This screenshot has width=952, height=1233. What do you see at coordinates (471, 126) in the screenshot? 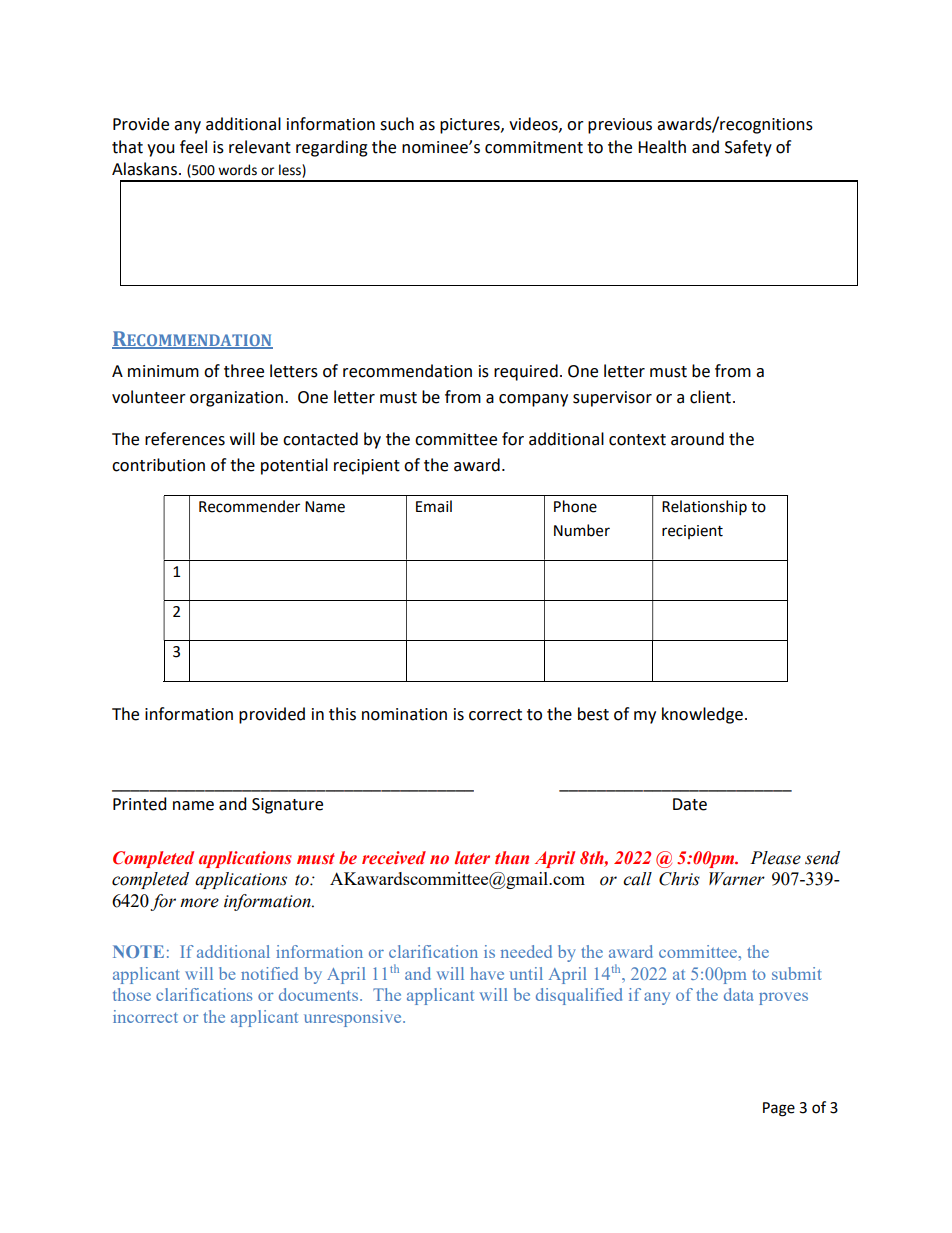
I see `pictures` at bounding box center [471, 126].
